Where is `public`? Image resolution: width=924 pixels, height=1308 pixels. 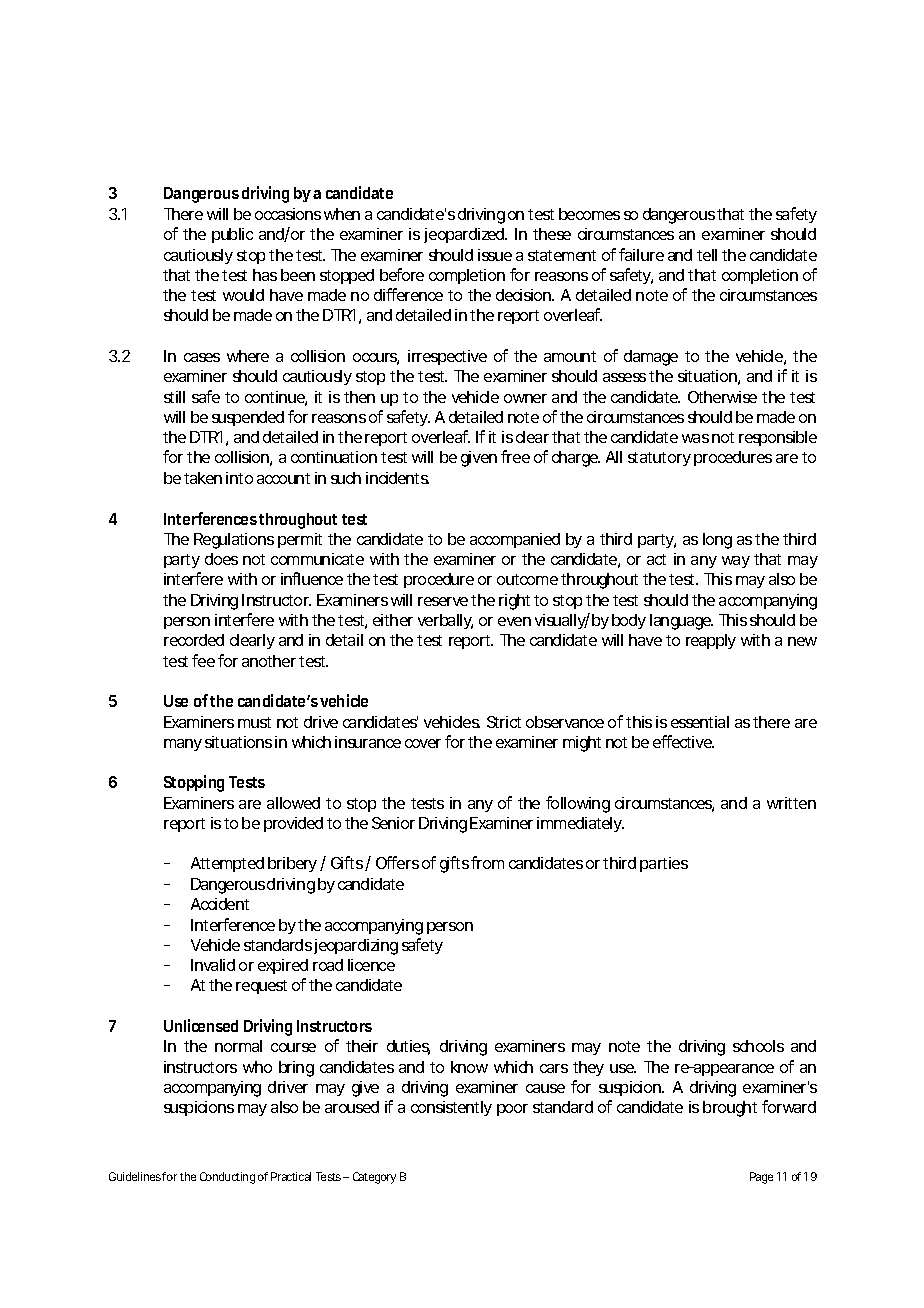
public is located at coordinates (232, 235).
